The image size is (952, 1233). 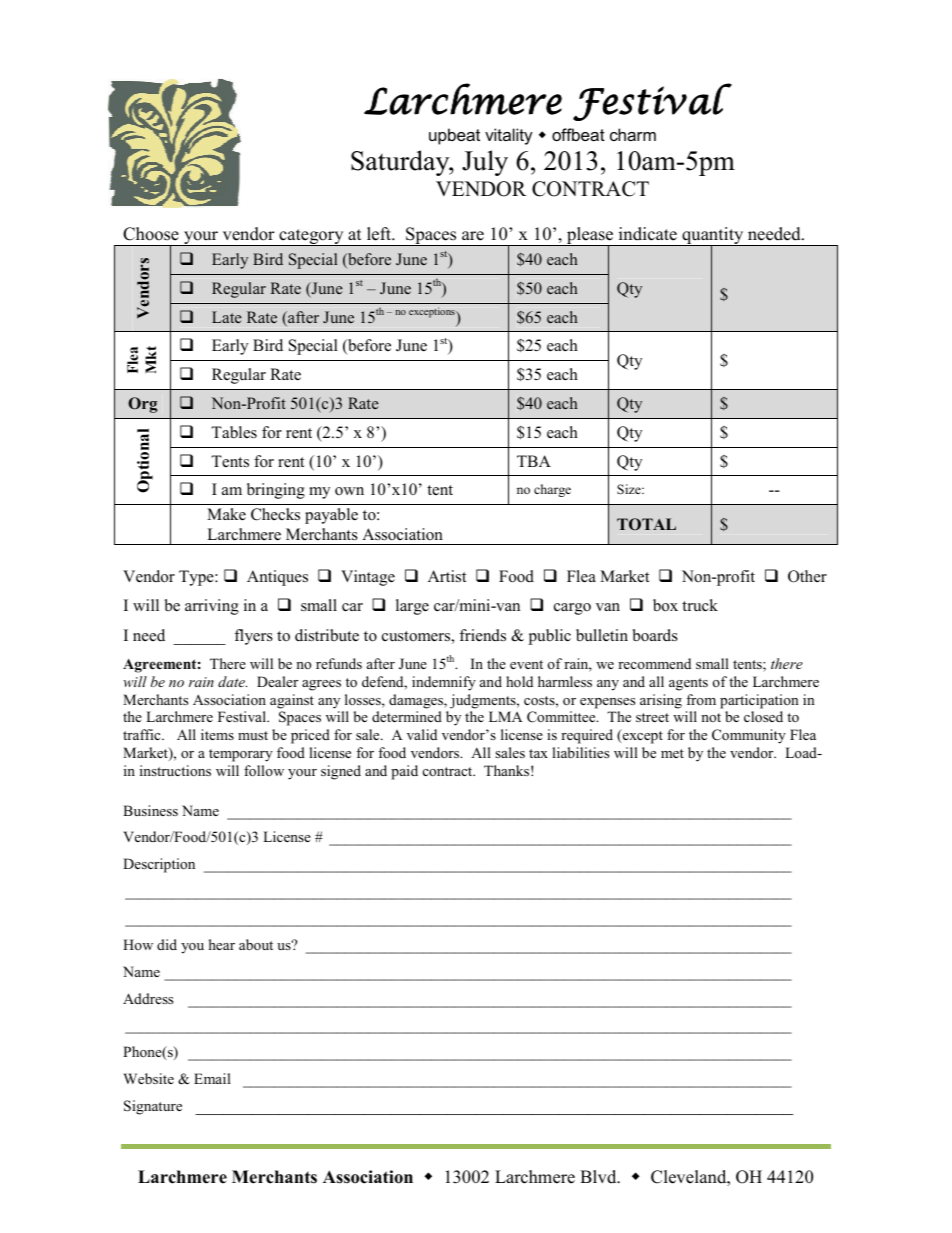 What do you see at coordinates (534, 461) in the screenshot?
I see `TBA` at bounding box center [534, 461].
